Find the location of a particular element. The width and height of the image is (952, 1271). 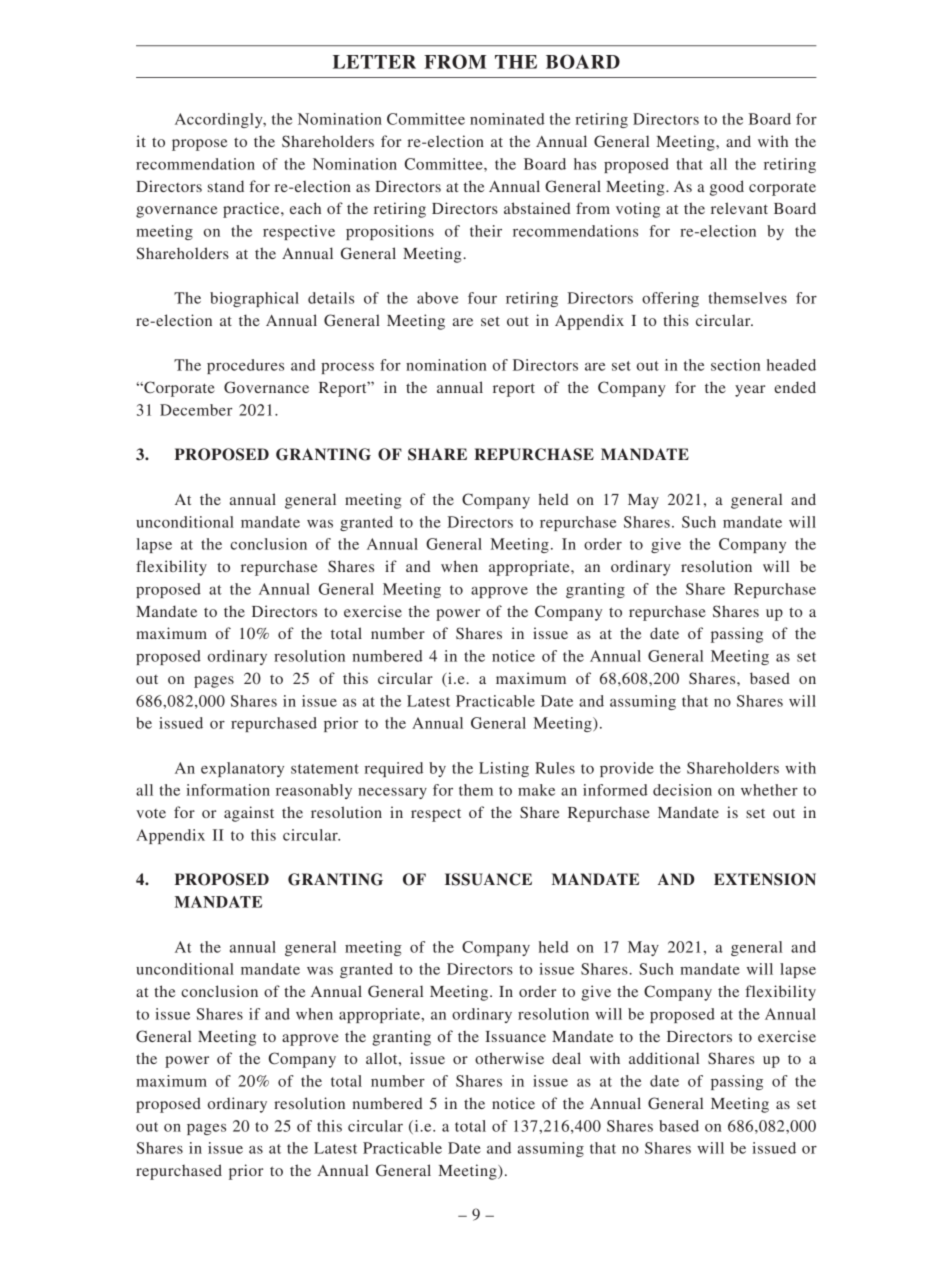

good is located at coordinates (727, 188).
